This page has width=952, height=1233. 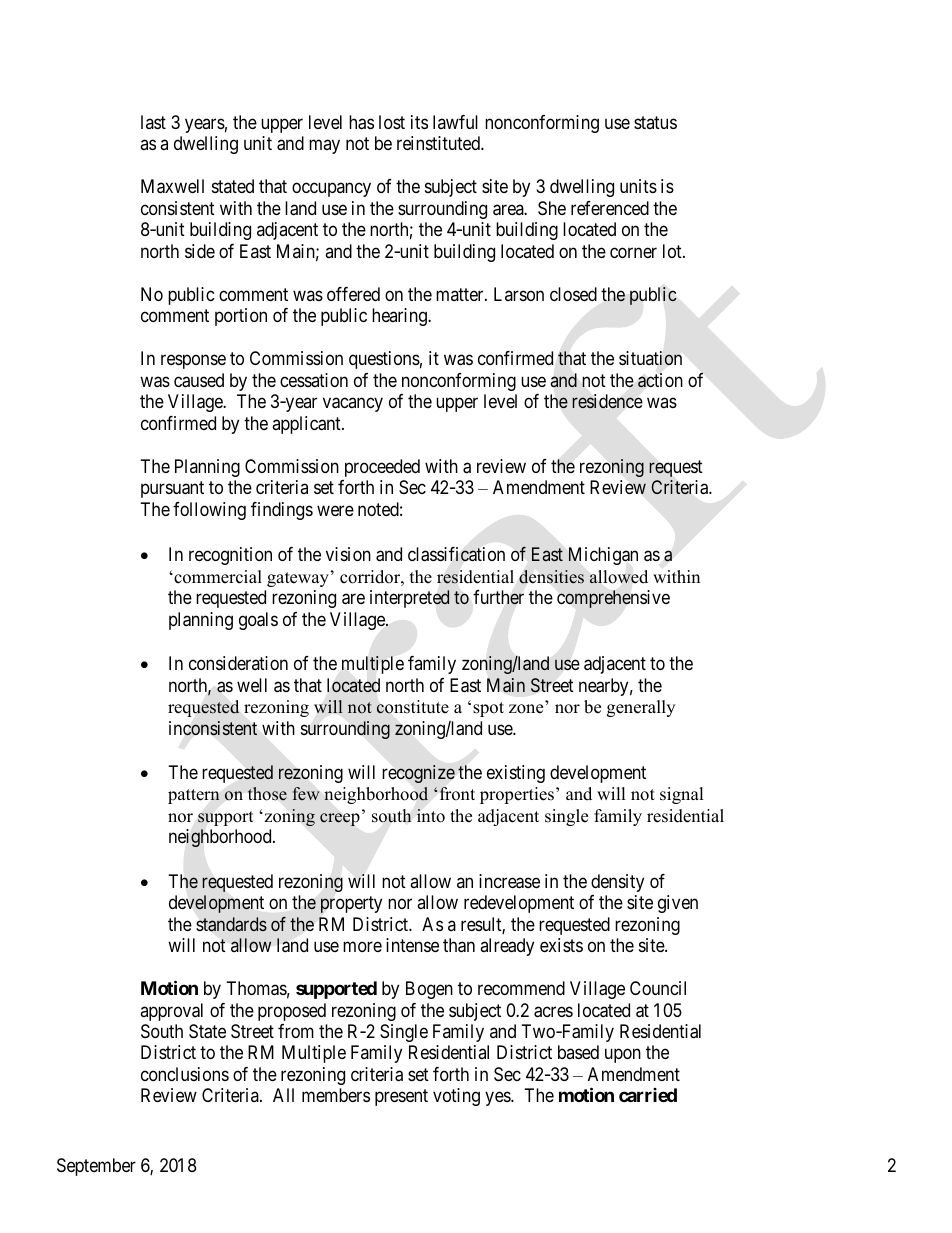 What do you see at coordinates (194, 796) in the page?
I see `pattern` at bounding box center [194, 796].
